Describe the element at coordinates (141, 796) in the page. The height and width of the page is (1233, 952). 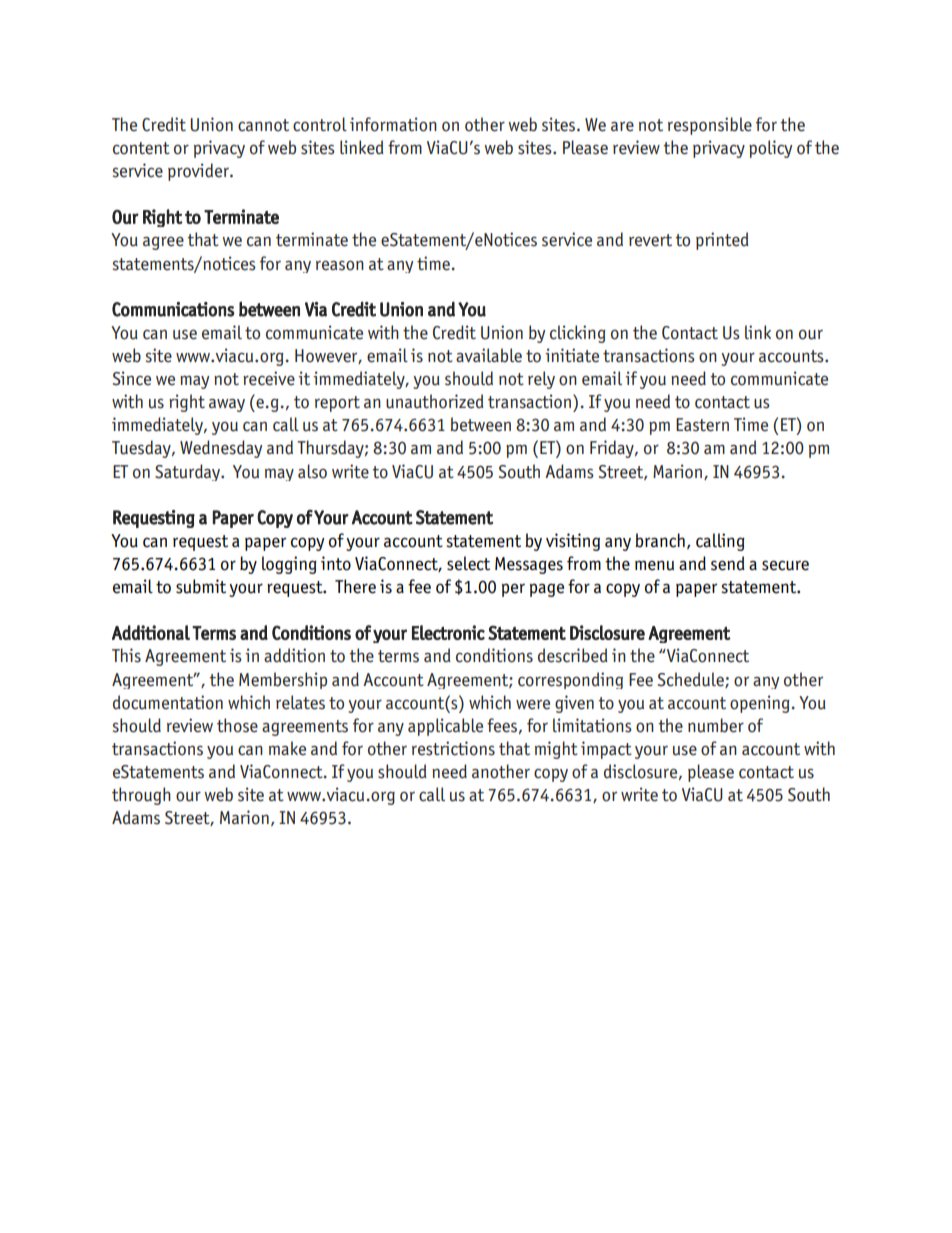
I see `through` at that location.
